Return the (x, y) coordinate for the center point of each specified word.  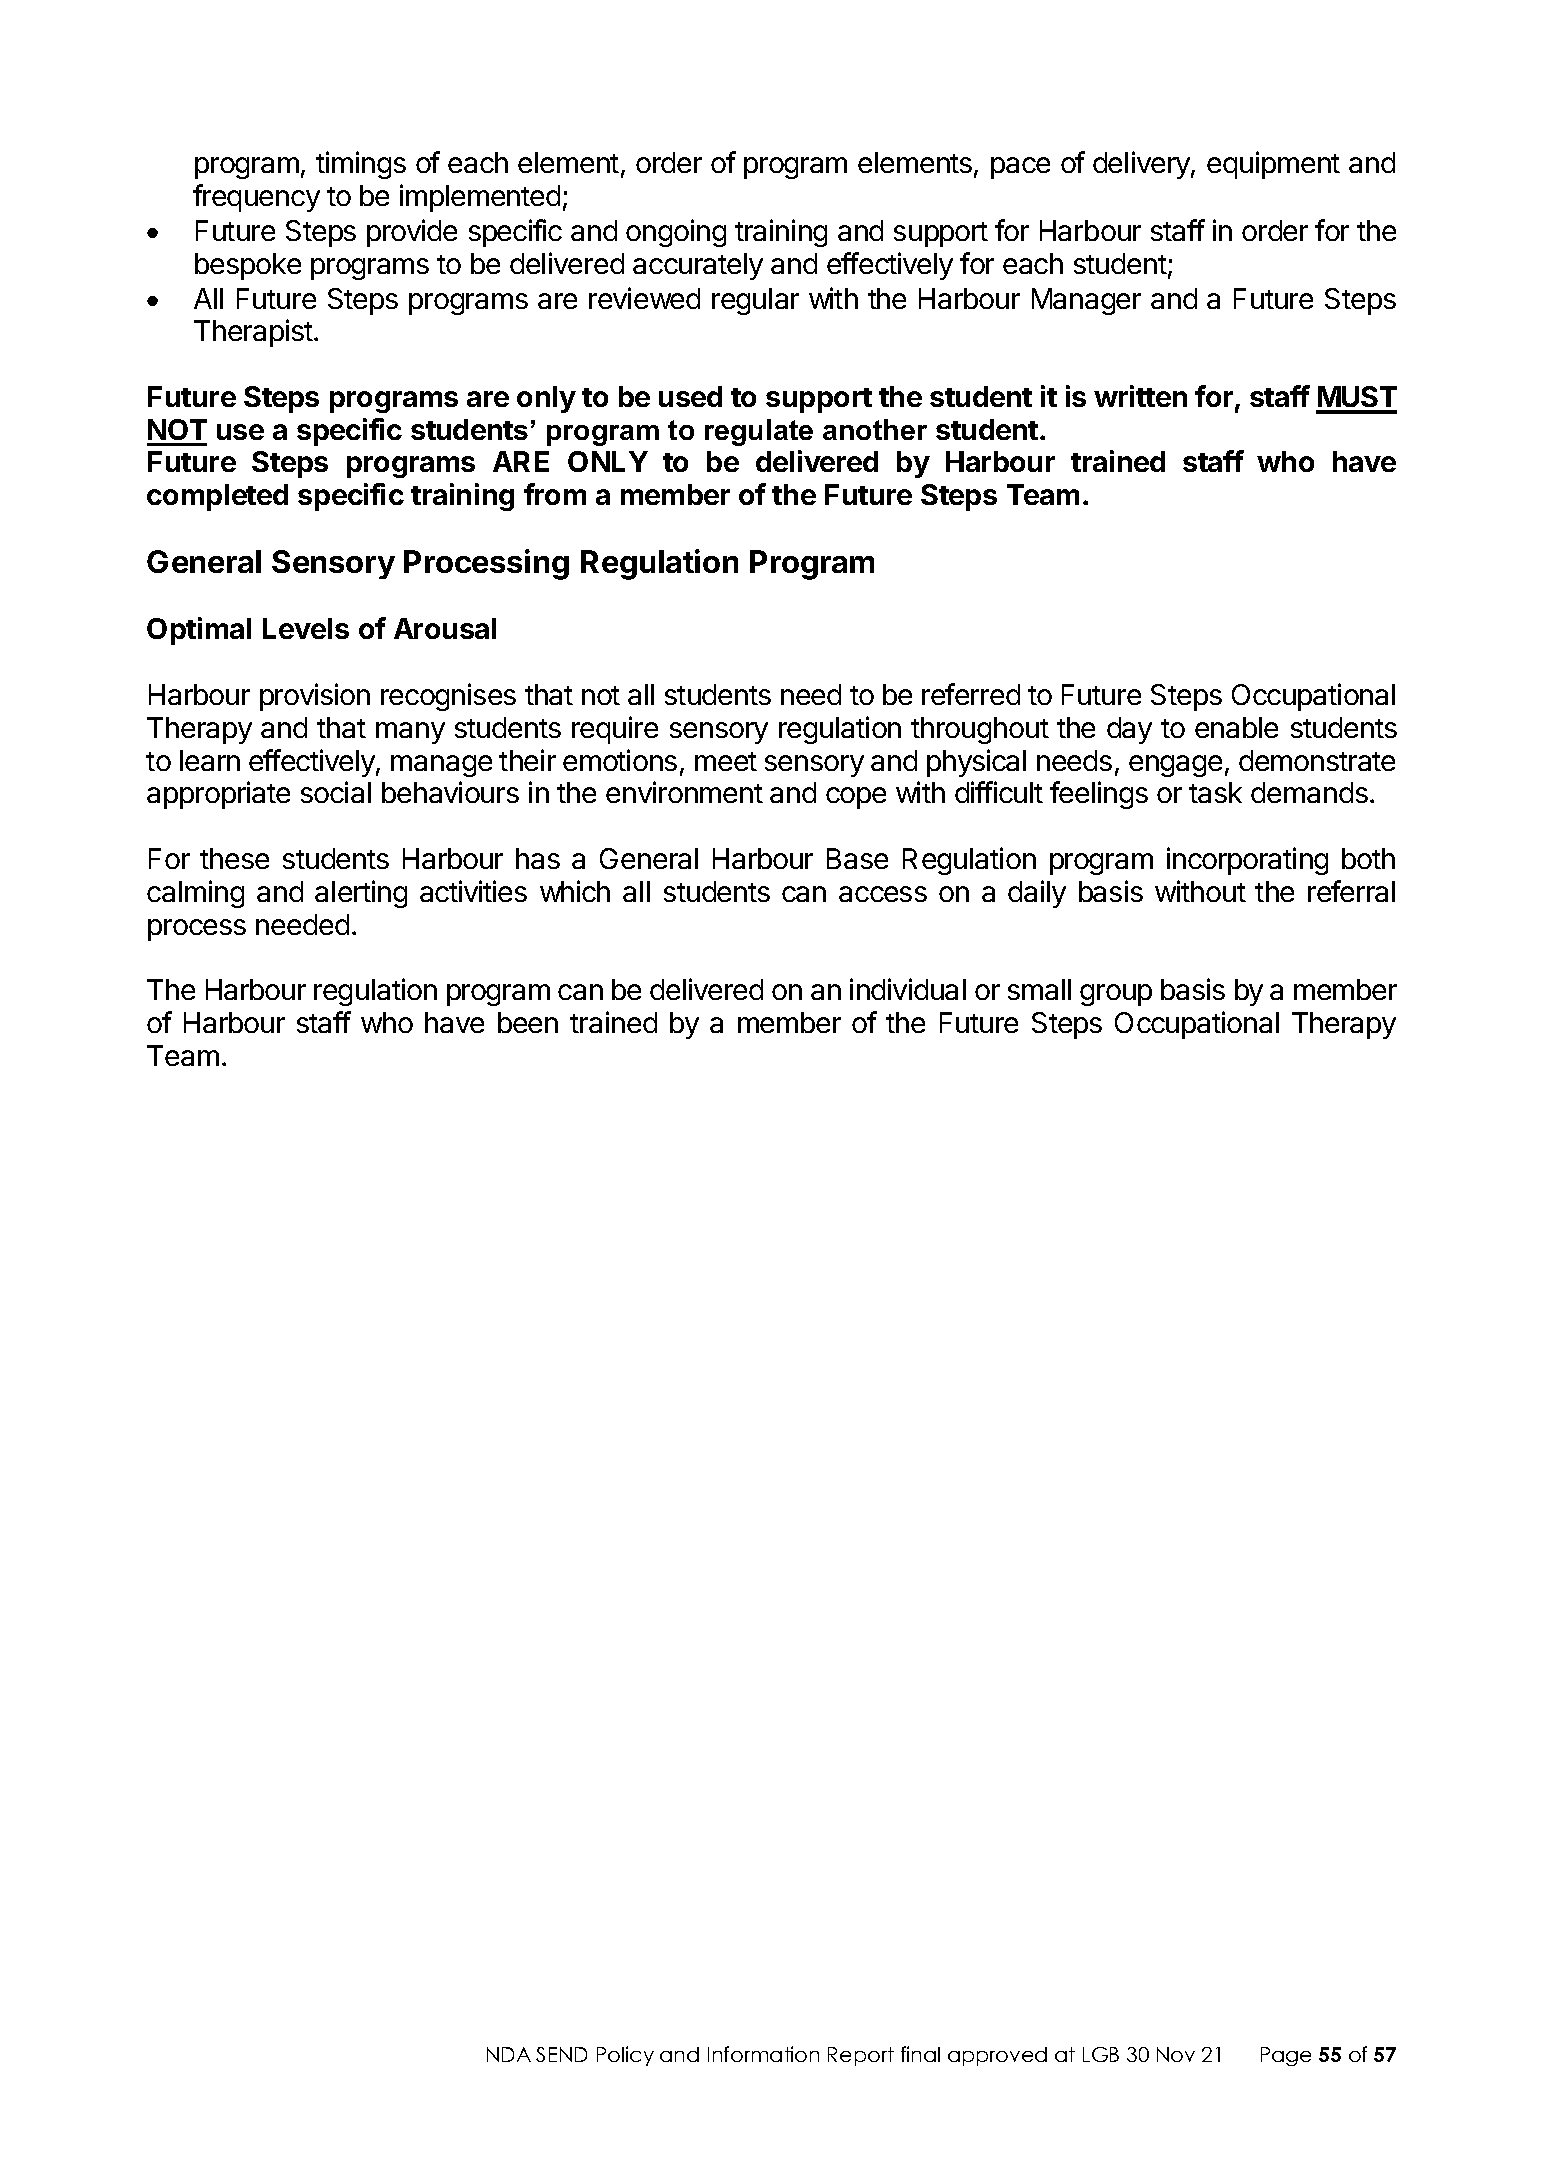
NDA (509, 2054)
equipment (1273, 165)
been (528, 1022)
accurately (698, 266)
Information (763, 2054)
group (1116, 995)
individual (908, 989)
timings (361, 165)
